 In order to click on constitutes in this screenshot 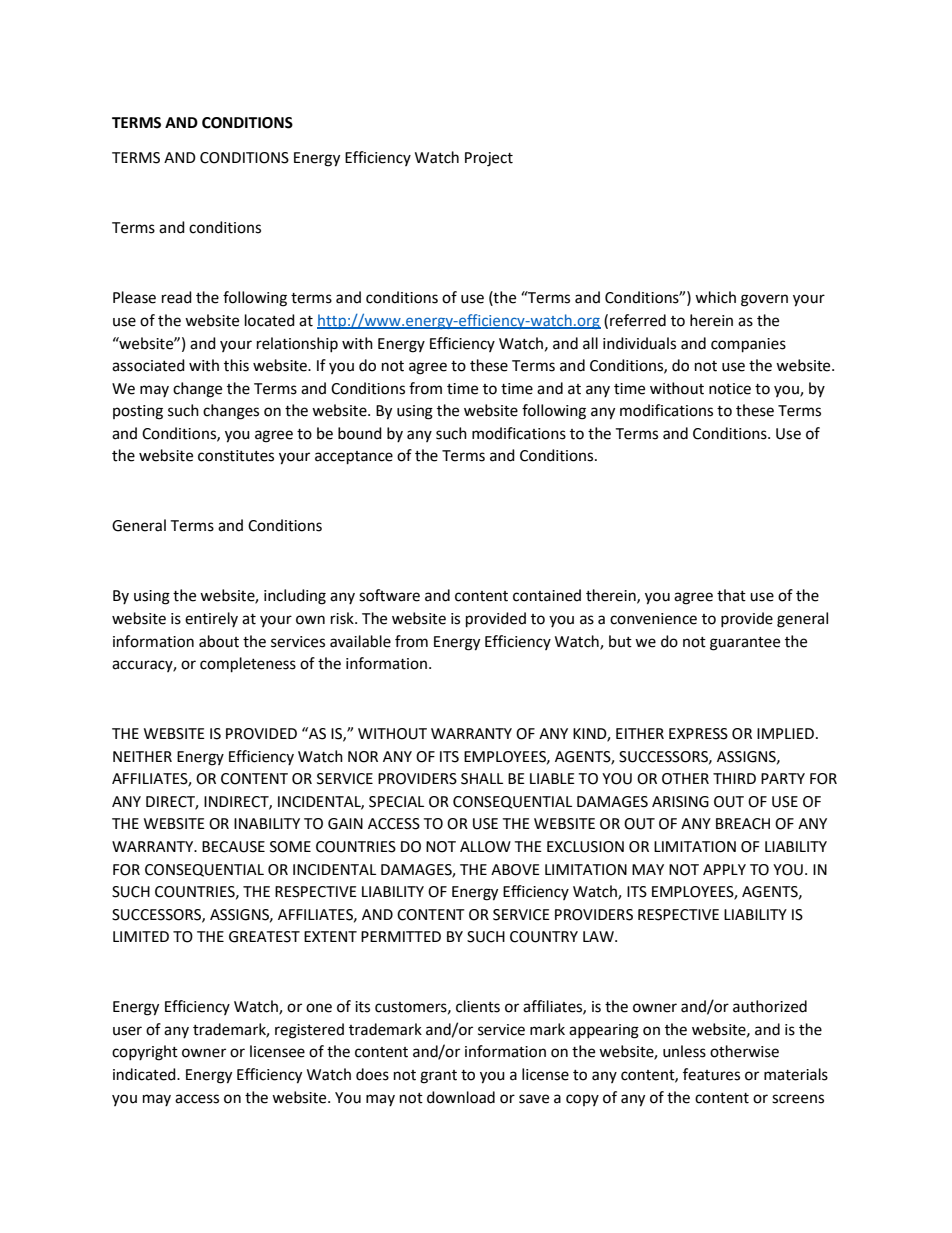, I will do `click(236, 456)`.
